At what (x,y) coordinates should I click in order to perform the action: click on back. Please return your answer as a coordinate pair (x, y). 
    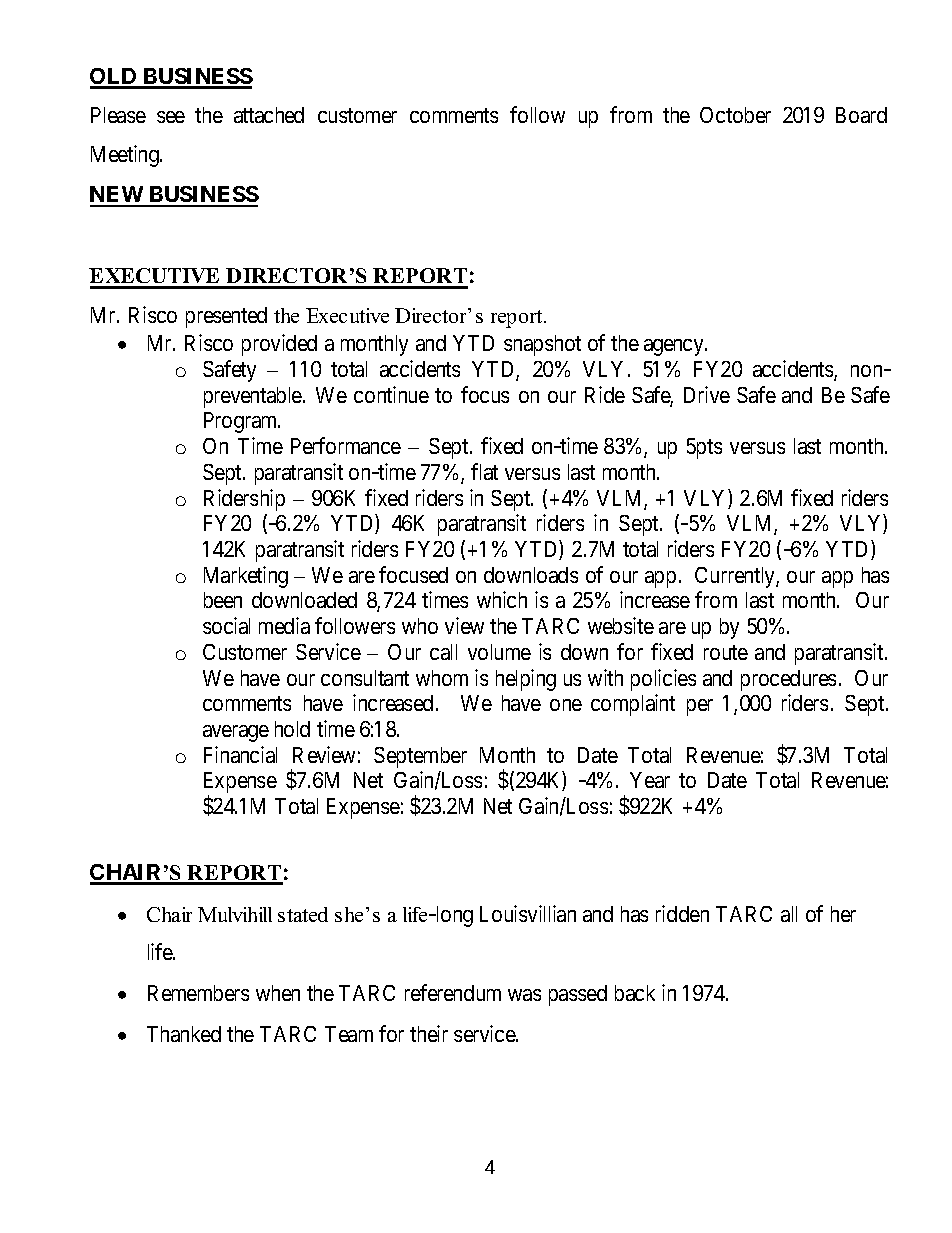
    Looking at the image, I should click on (635, 993).
